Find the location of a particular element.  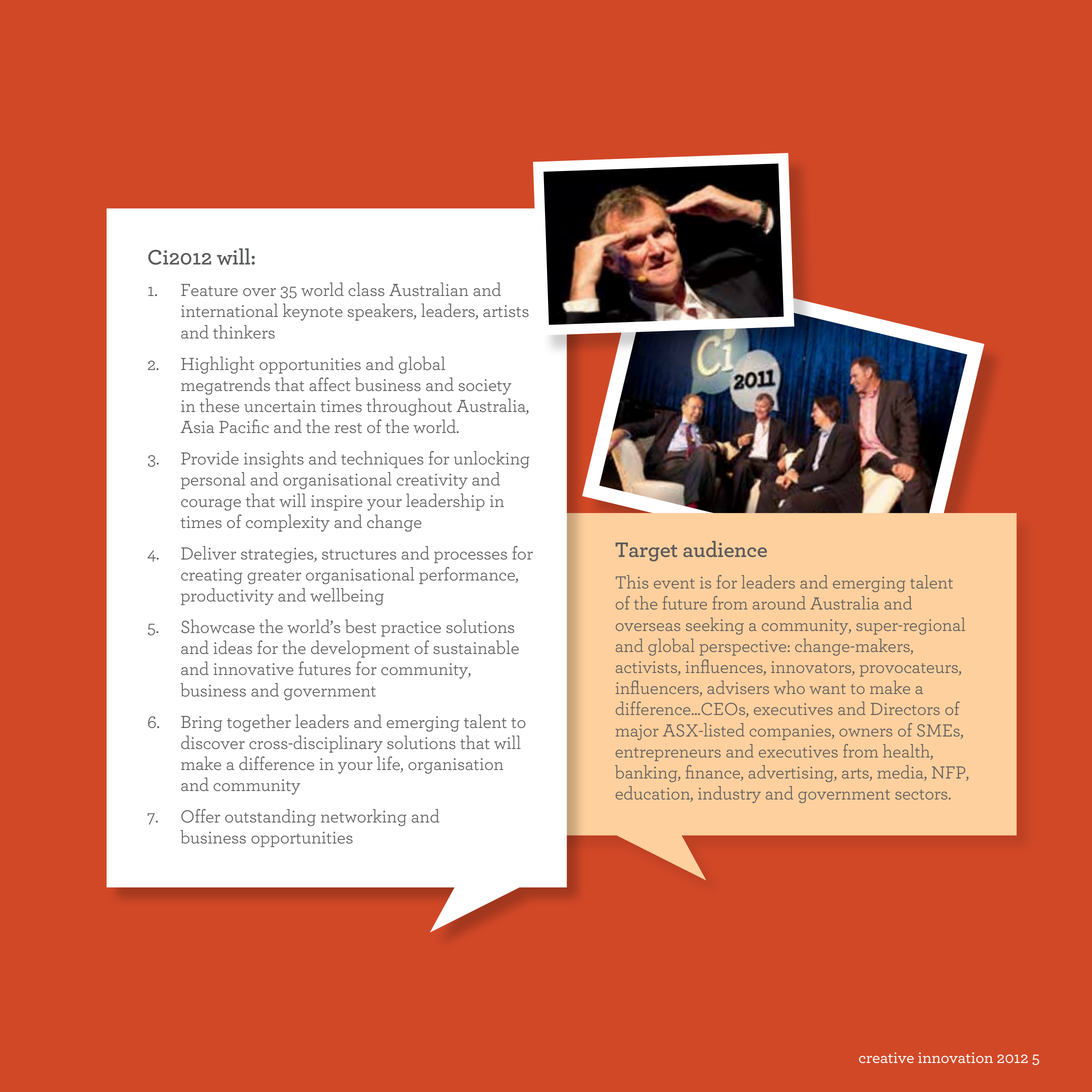

artists is located at coordinates (506, 311).
